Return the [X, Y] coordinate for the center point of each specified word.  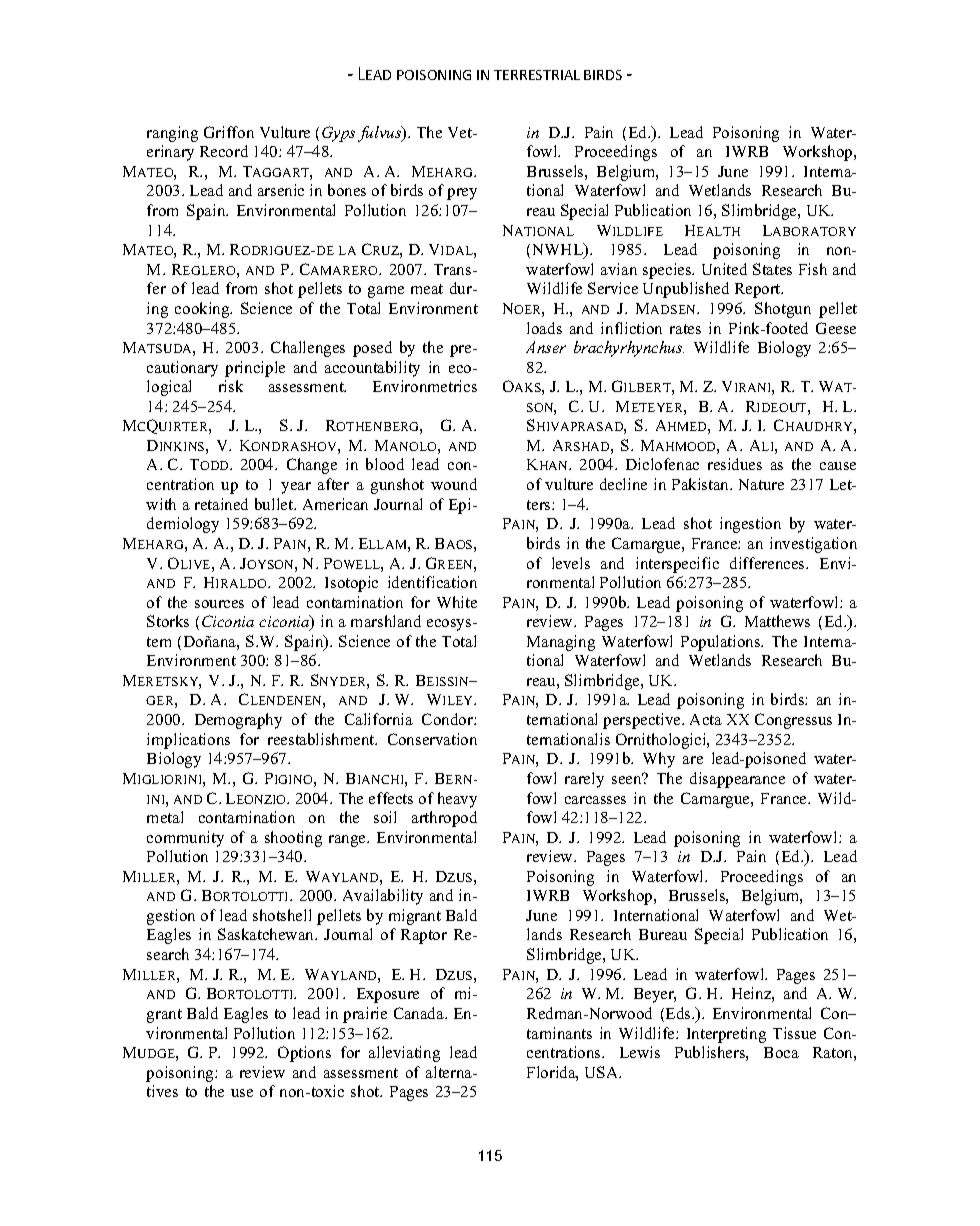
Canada [420, 1013]
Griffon [229, 132]
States [772, 269]
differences [768, 563]
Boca [781, 1052]
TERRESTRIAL [537, 75]
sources [219, 604]
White [457, 602]
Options [304, 1054]
